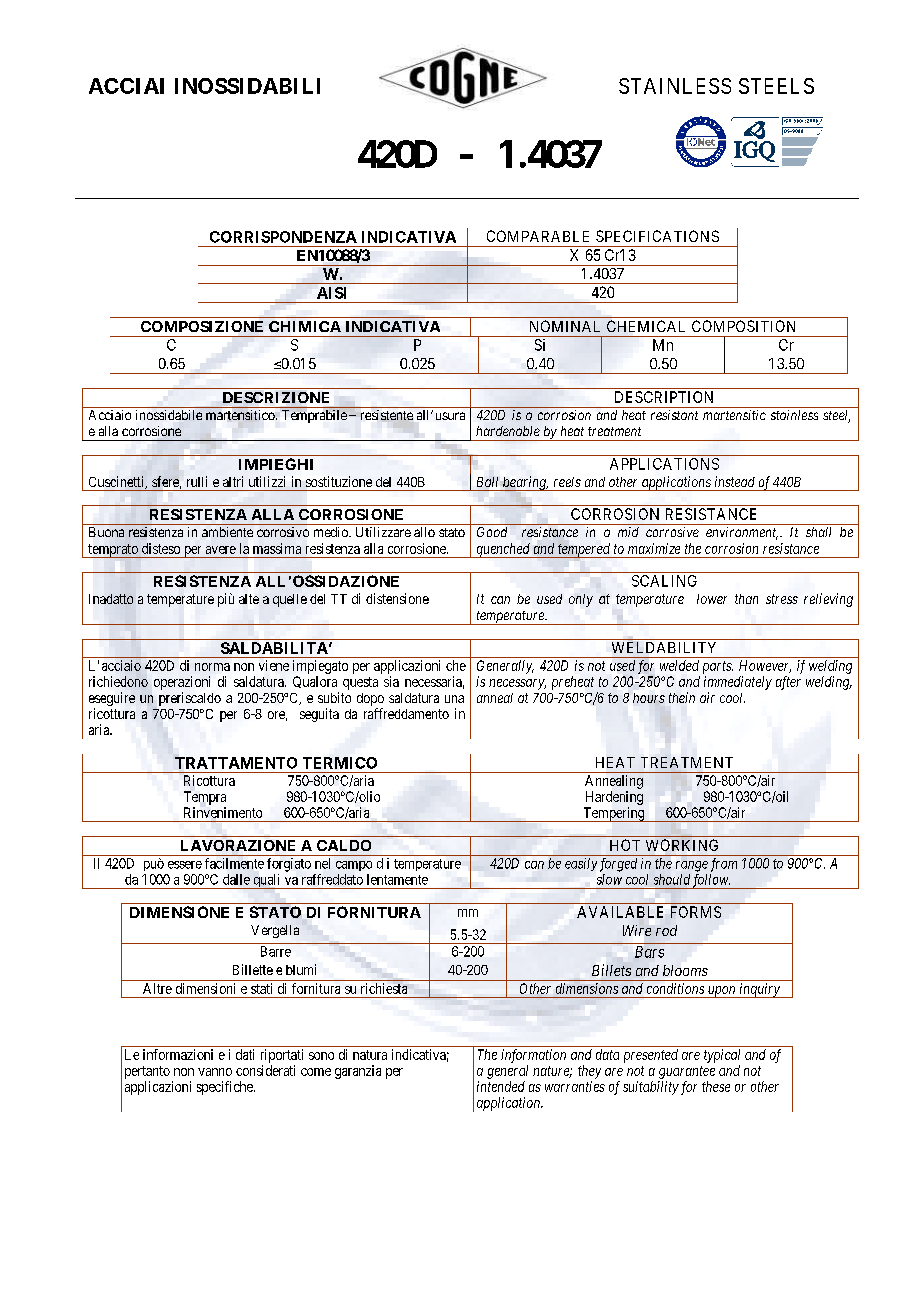 The height and width of the screenshot is (1308, 924). I want to click on ISO, so click(787, 121).
